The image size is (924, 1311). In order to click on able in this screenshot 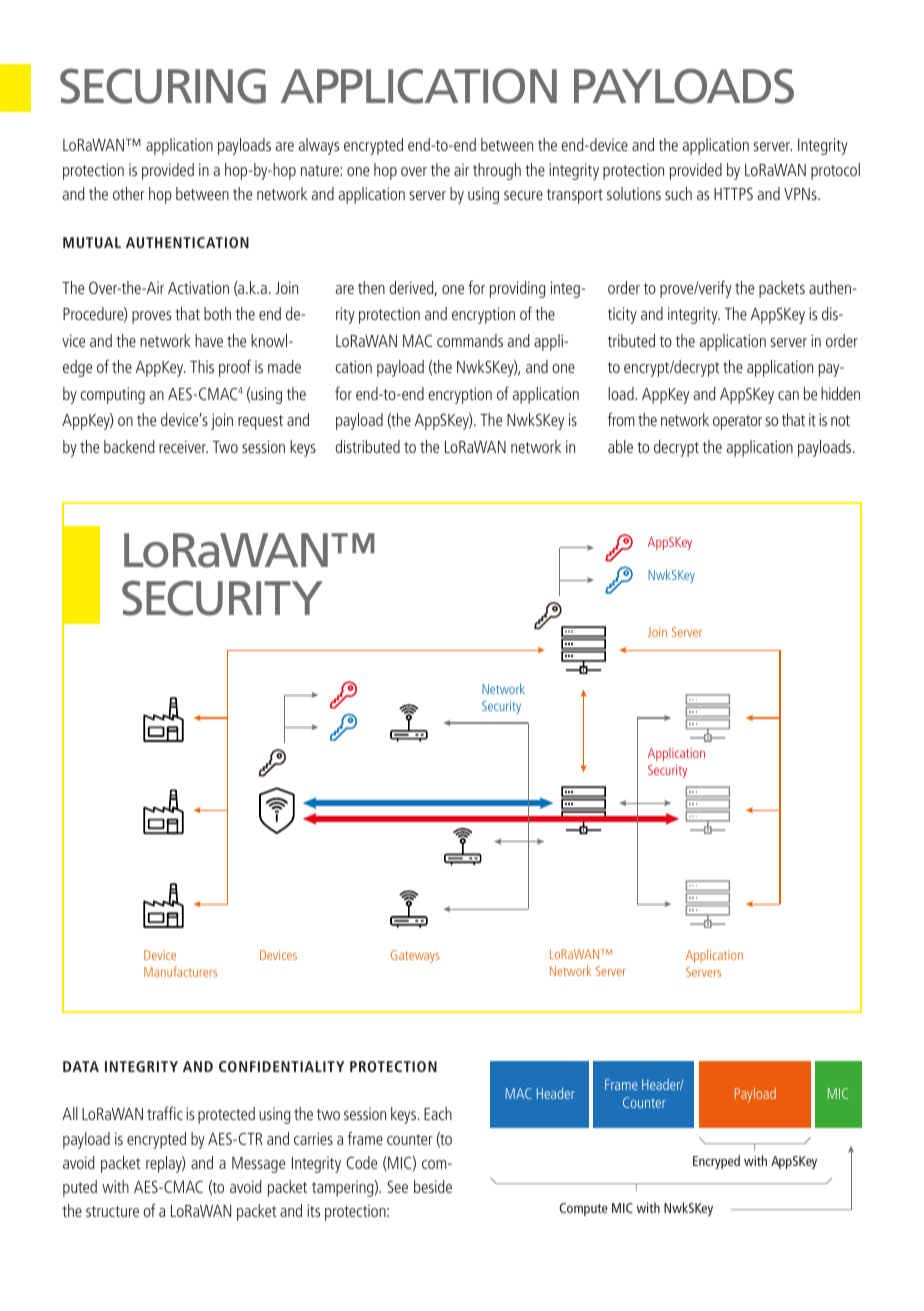, I will do `click(620, 446)`.
